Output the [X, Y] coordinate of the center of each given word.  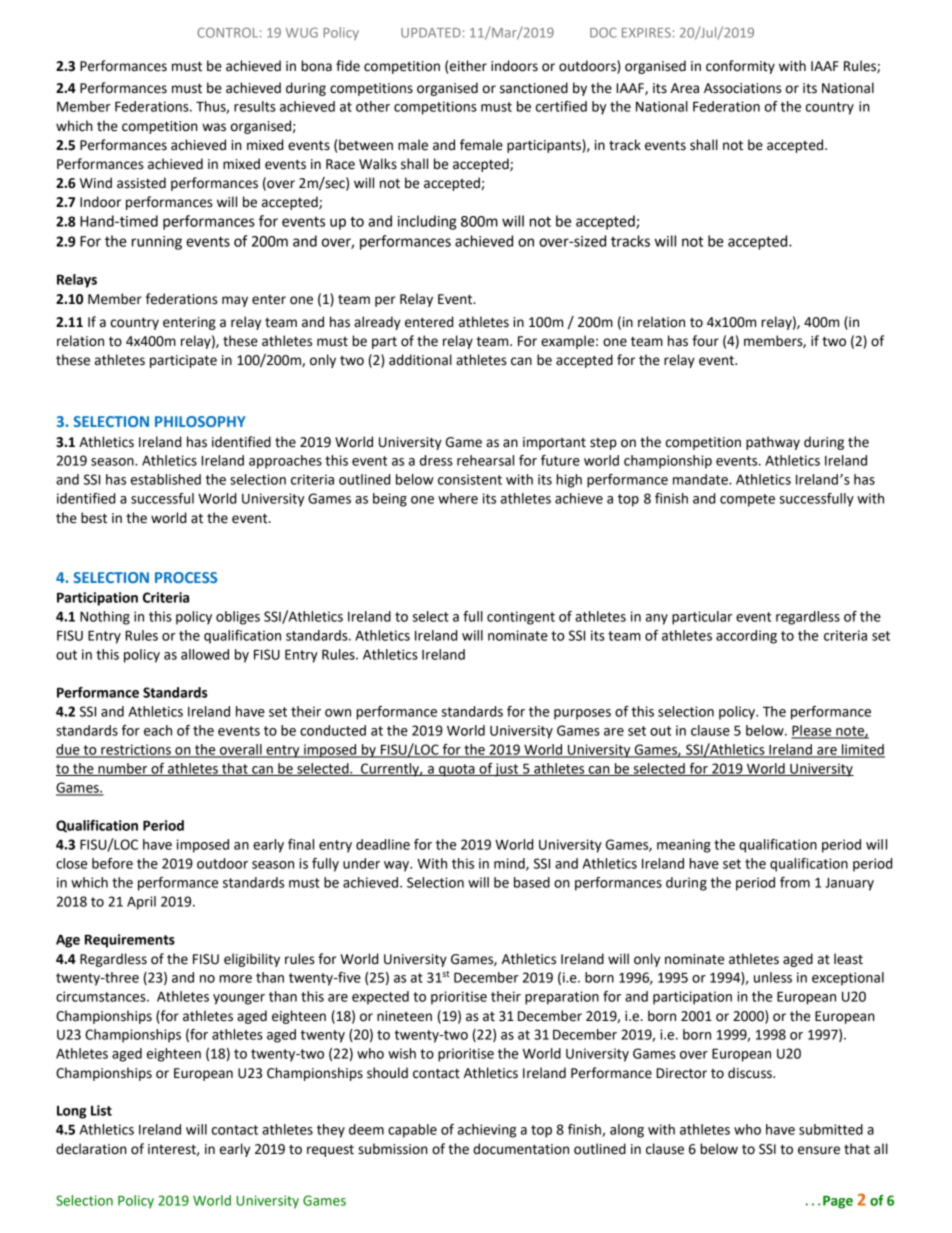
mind [510, 864]
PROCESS [186, 577]
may [235, 301]
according [746, 637]
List [101, 1110]
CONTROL [227, 32]
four [705, 341]
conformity [740, 67]
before [112, 863]
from [795, 882]
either [468, 66]
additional [420, 360]
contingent [521, 618]
